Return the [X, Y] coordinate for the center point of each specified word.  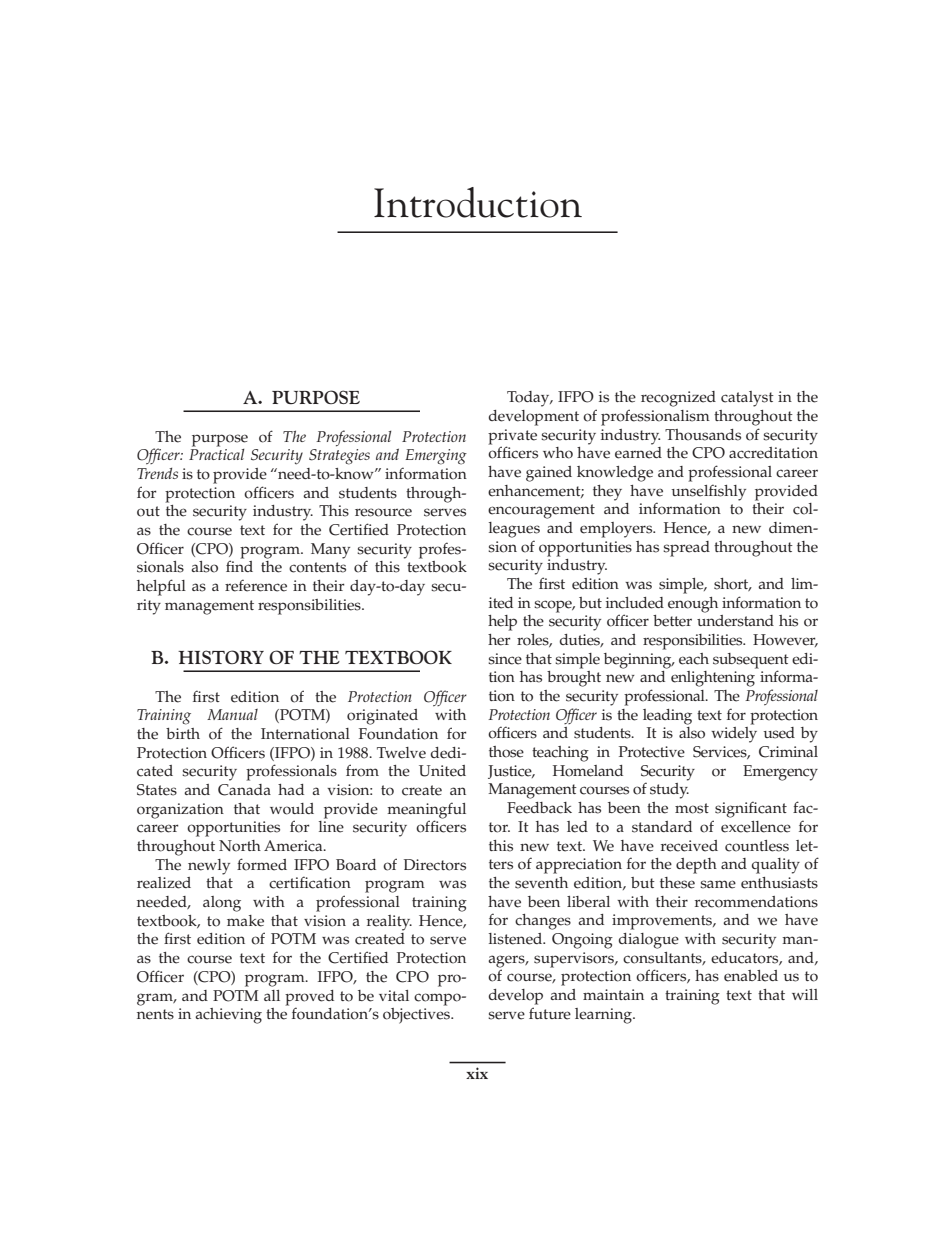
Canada [244, 790]
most [692, 808]
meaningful [426, 811]
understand [735, 621]
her [499, 640]
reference [256, 585]
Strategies [339, 457]
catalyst [747, 399]
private [512, 437]
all [272, 995]
